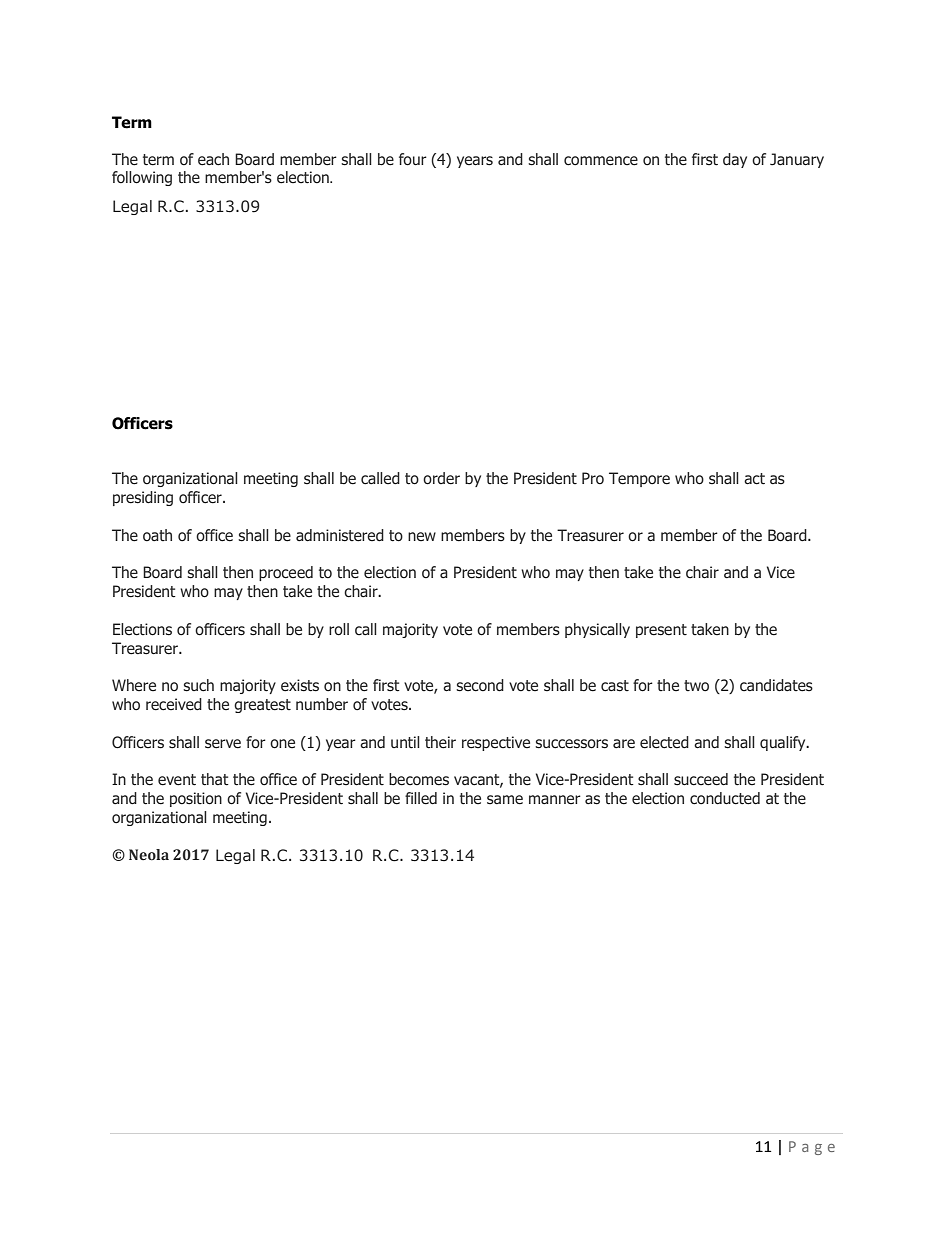 This screenshot has width=952, height=1233. Describe the element at coordinates (413, 159) in the screenshot. I see `four` at that location.
